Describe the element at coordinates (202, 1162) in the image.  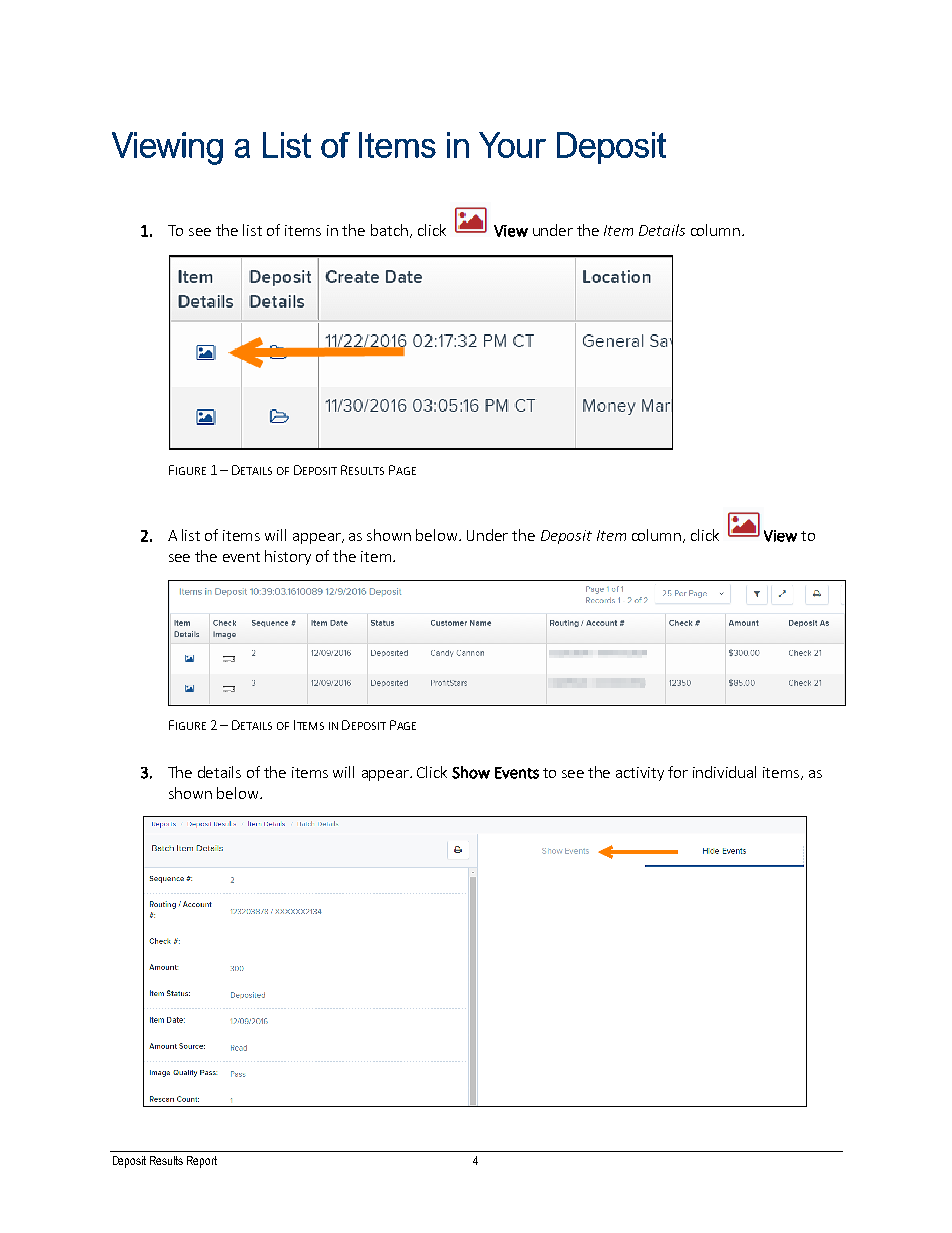
I see `Report` at that location.
